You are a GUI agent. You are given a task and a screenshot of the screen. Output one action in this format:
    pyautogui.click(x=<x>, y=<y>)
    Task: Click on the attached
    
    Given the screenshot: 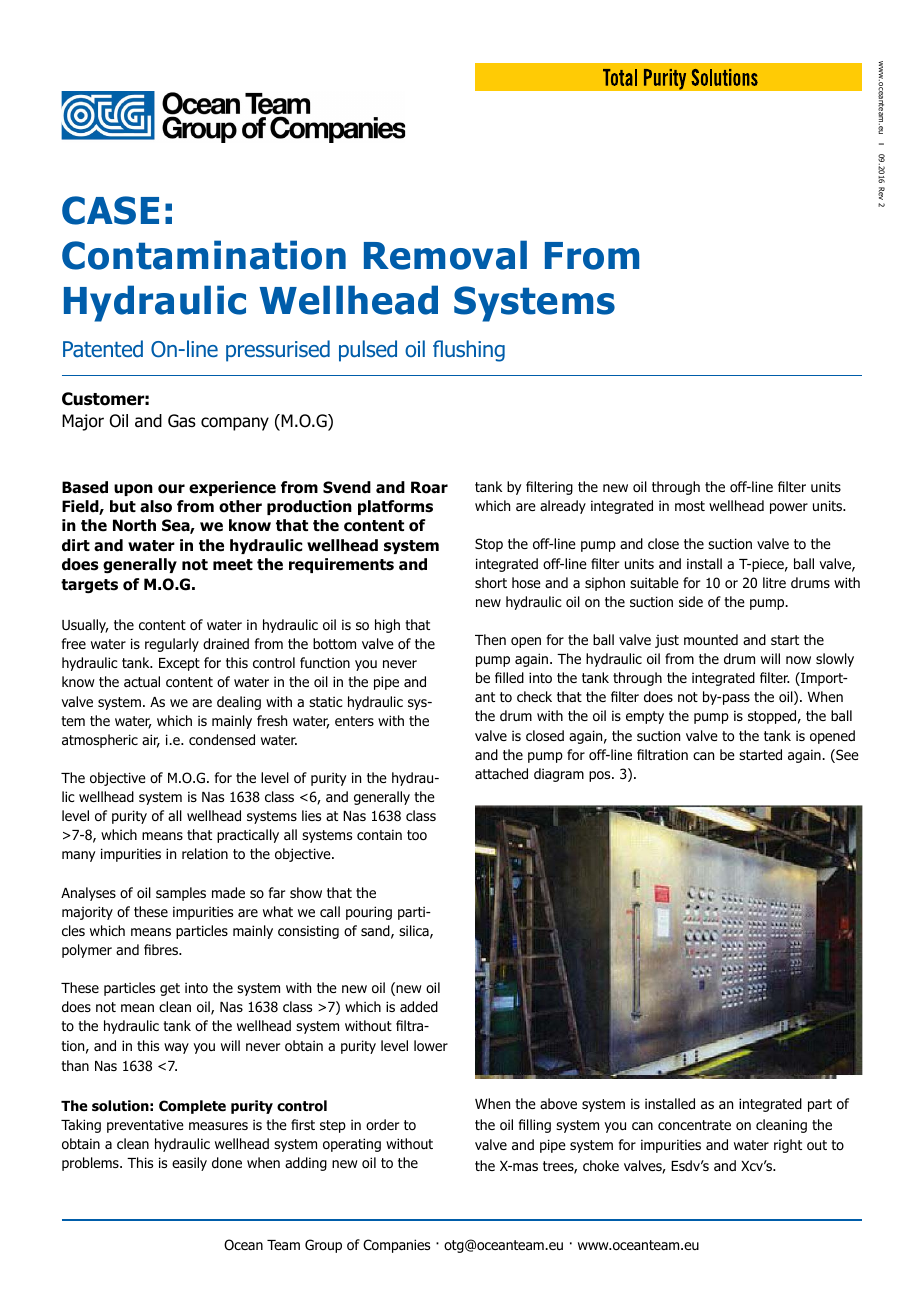 What is the action you would take?
    pyautogui.click(x=501, y=773)
